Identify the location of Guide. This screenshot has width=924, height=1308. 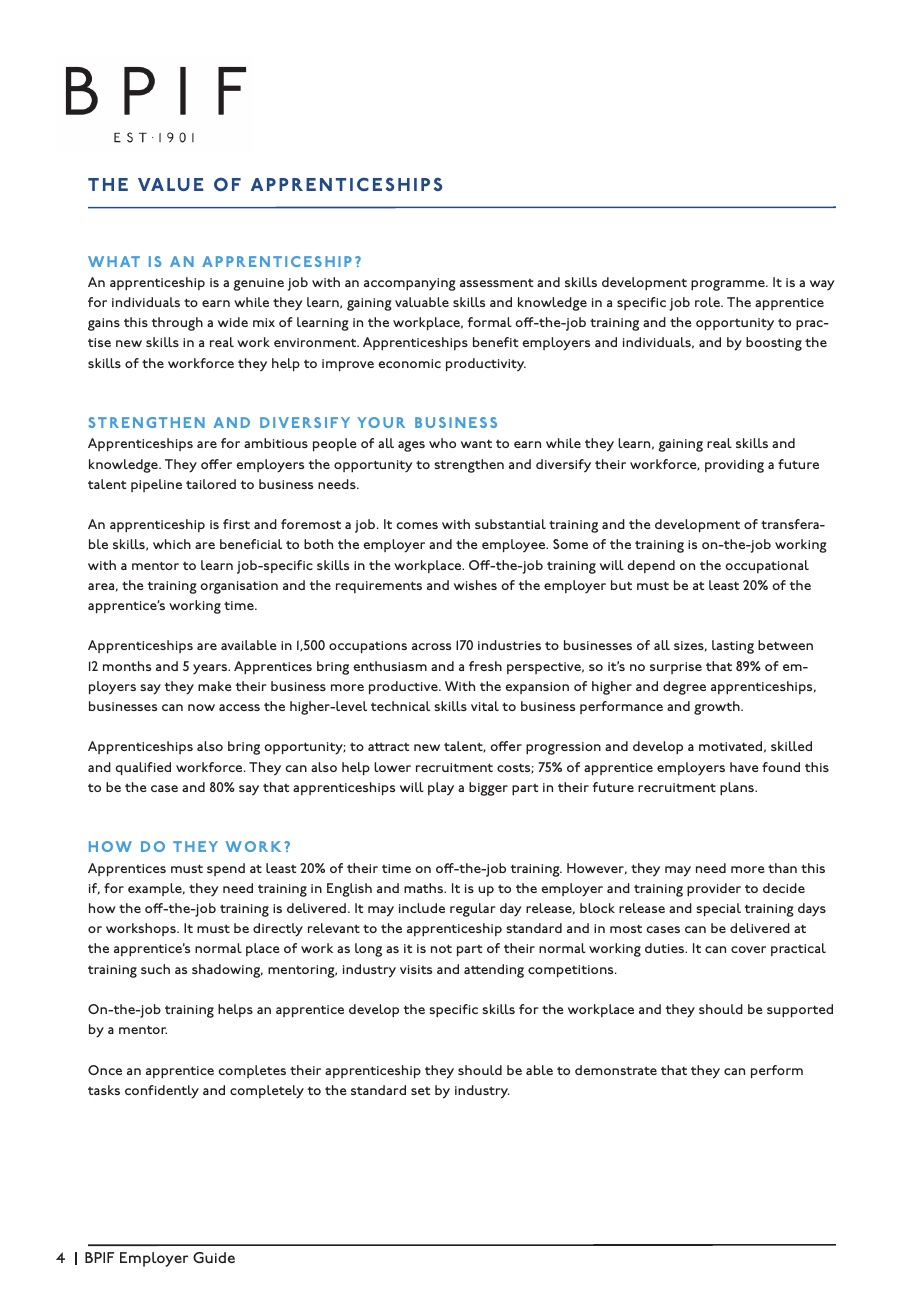
(214, 1257).
